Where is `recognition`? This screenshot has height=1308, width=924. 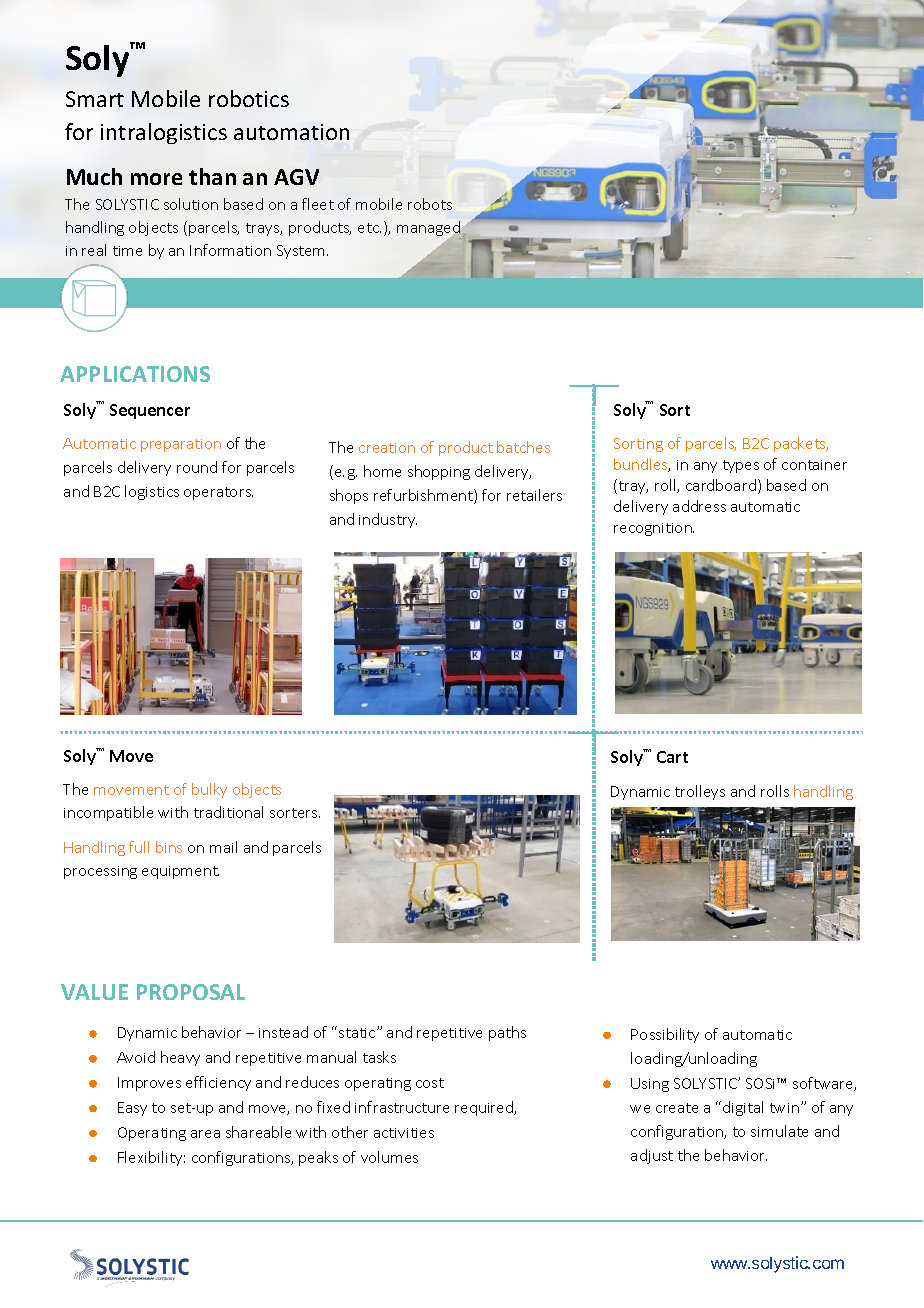
recognition is located at coordinates (654, 529).
